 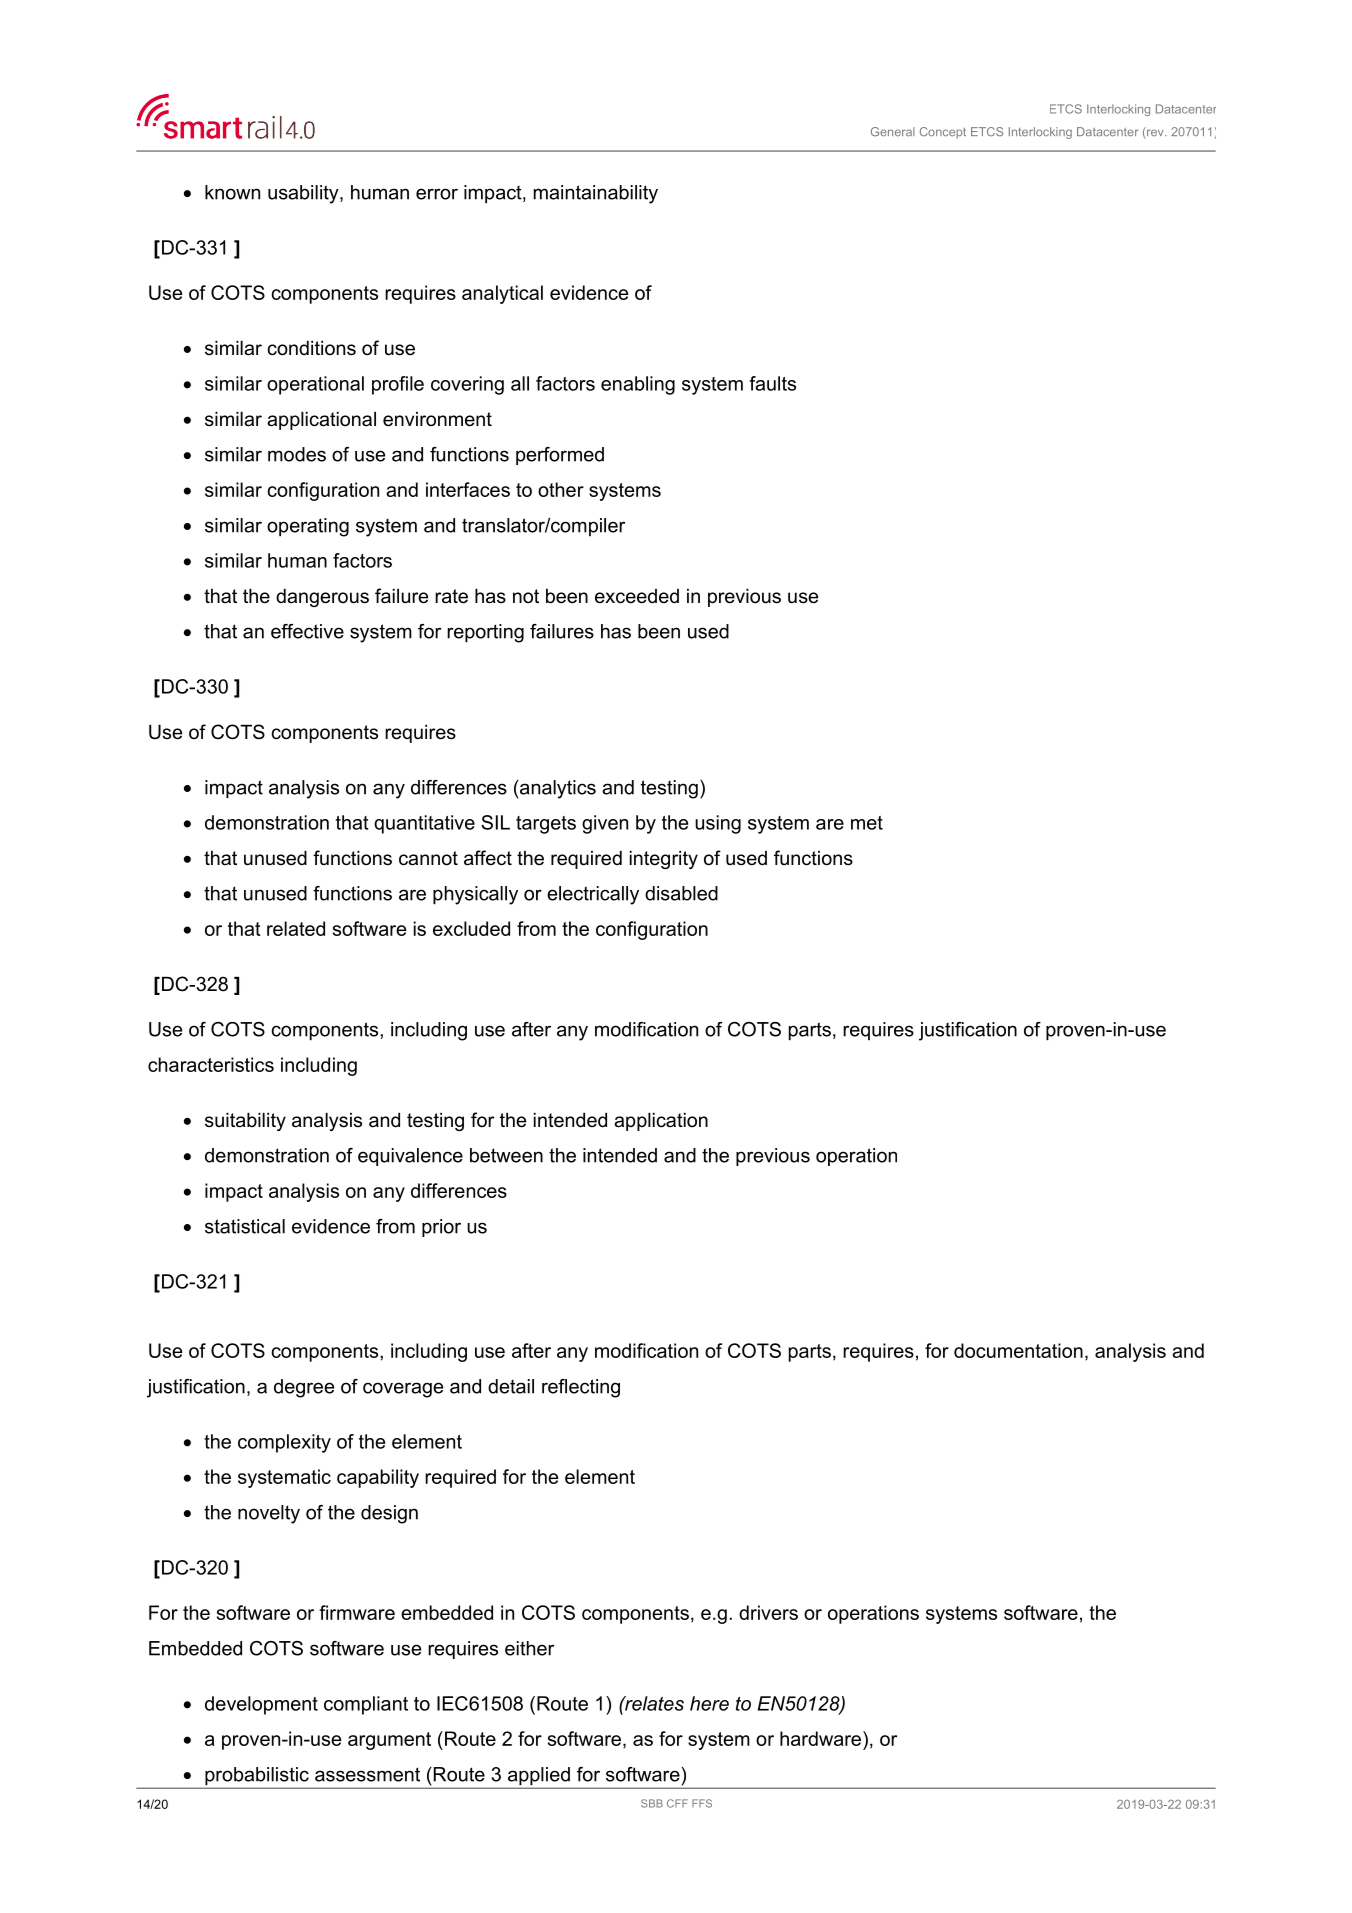 What do you see at coordinates (296, 928) in the screenshot?
I see `related` at bounding box center [296, 928].
